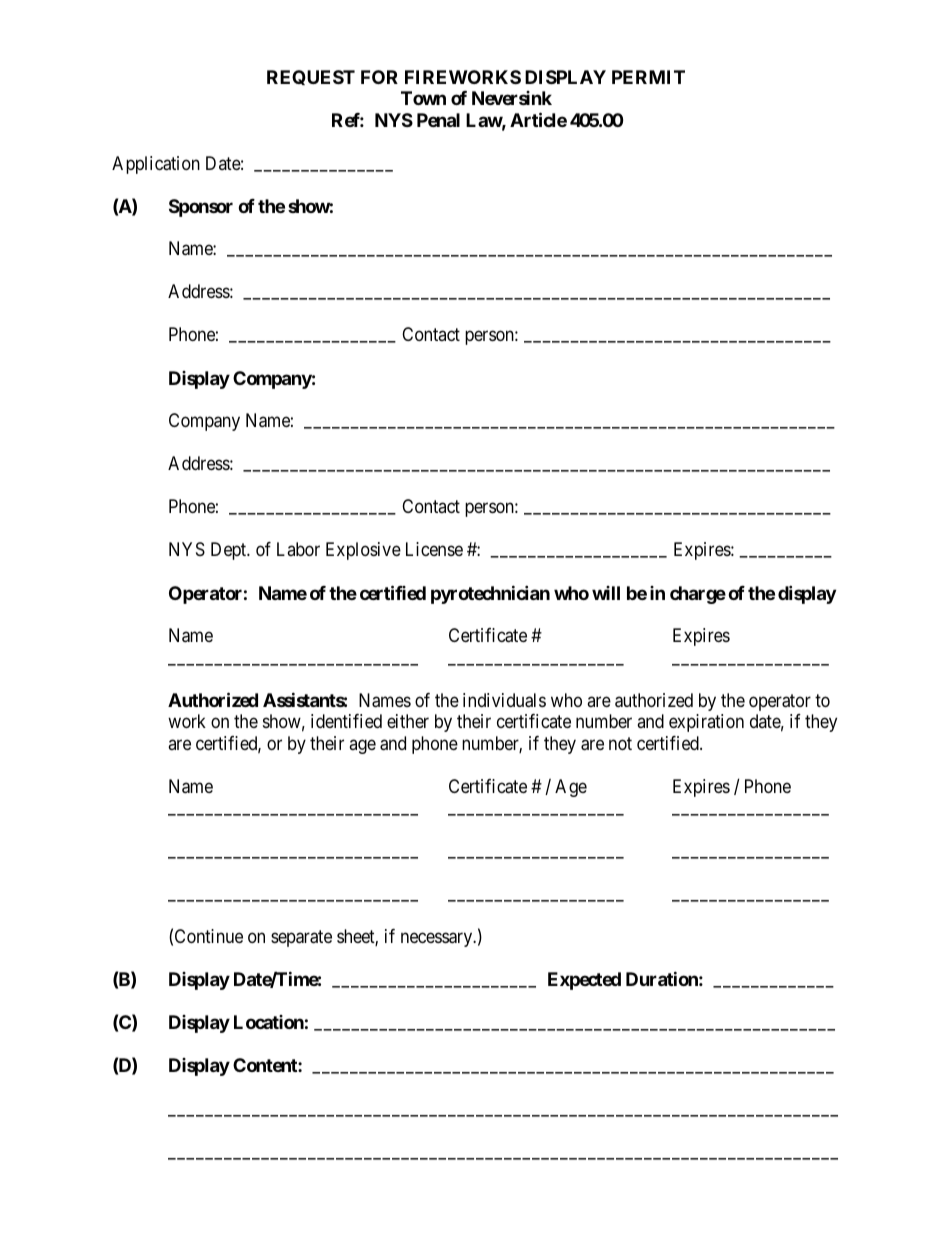 Image resolution: width=952 pixels, height=1233 pixels. I want to click on expiration, so click(706, 723).
